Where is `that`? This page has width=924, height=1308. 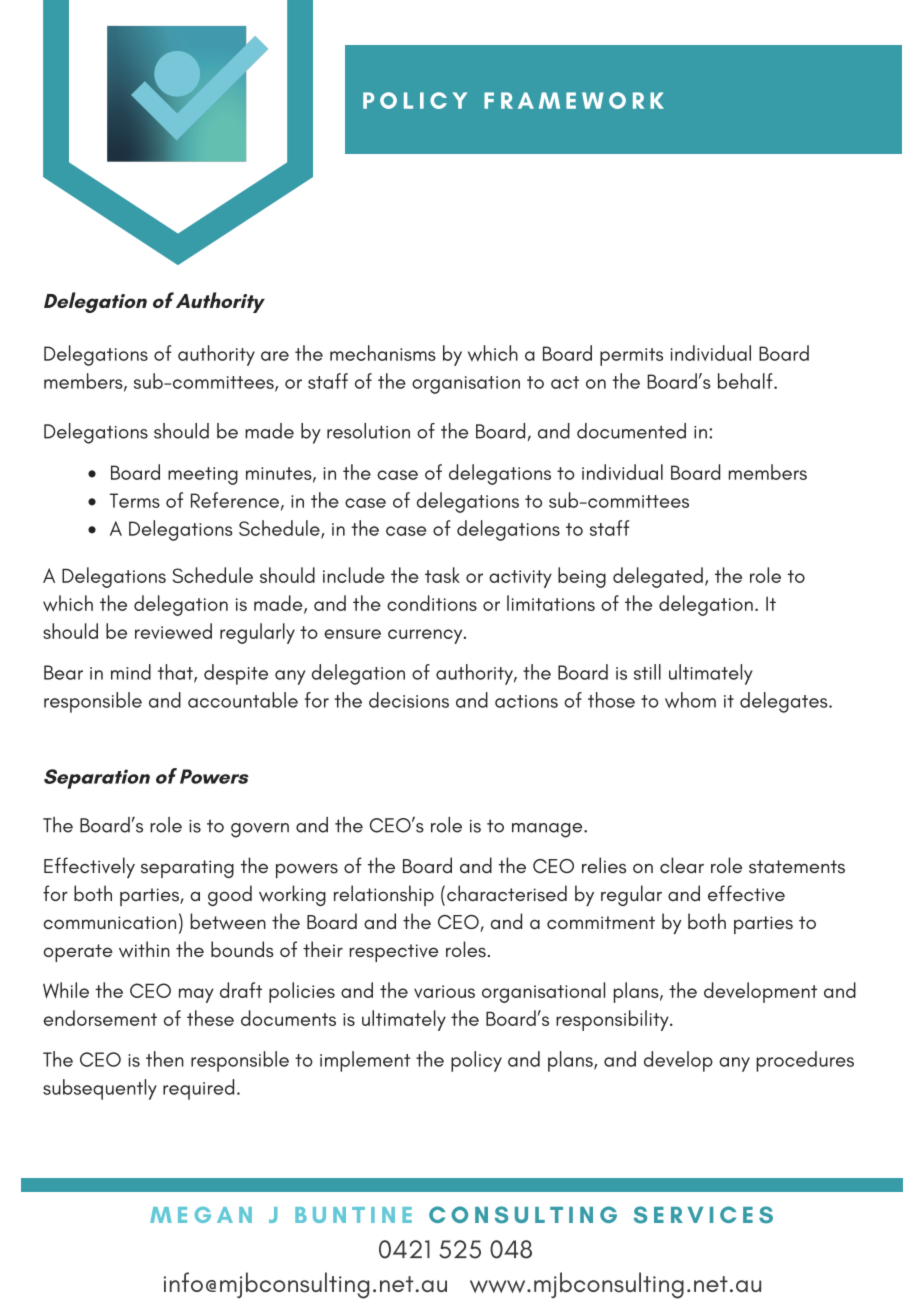
that is located at coordinates (176, 673).
